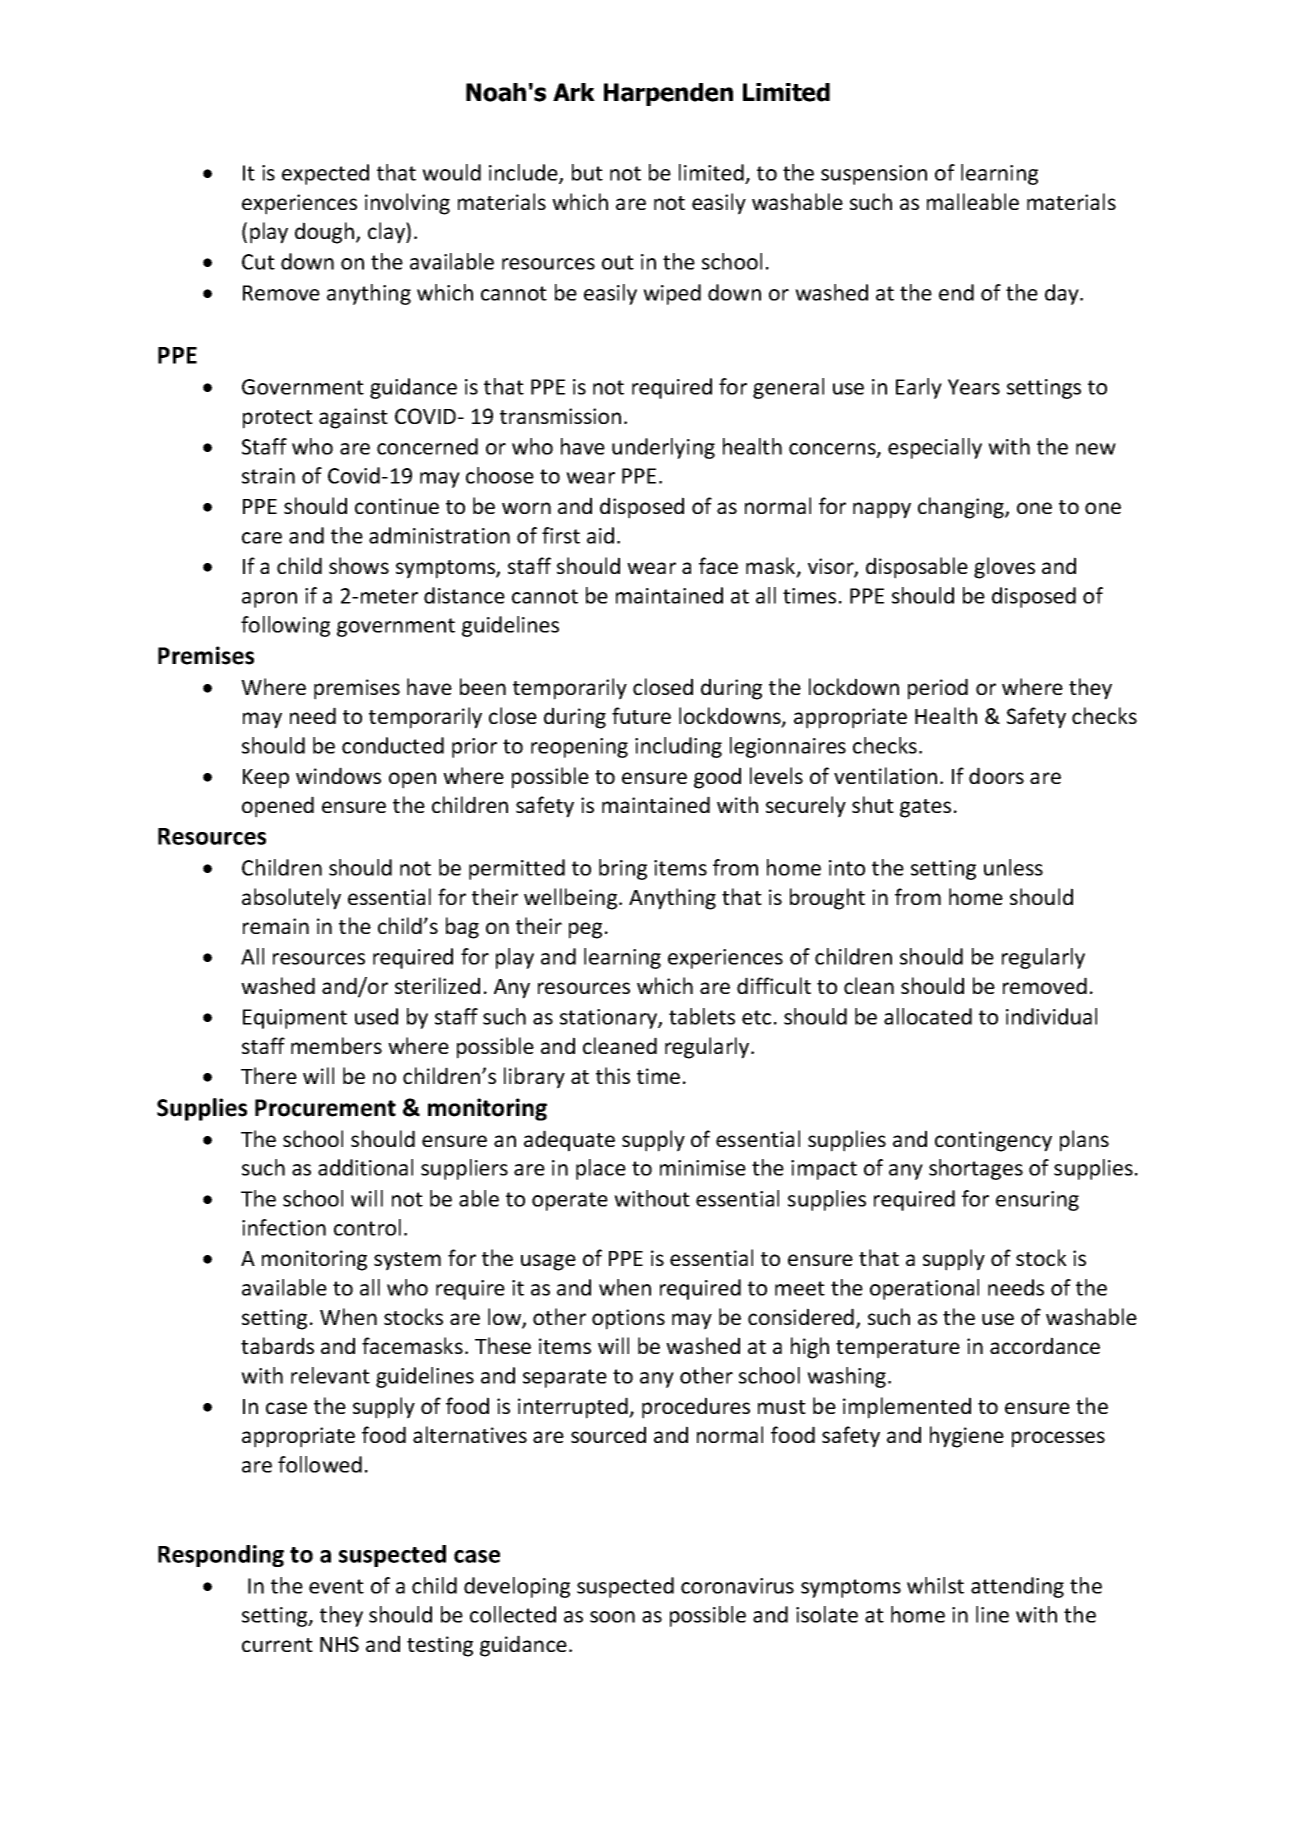  What do you see at coordinates (367, 1227) in the screenshot?
I see `control` at bounding box center [367, 1227].
